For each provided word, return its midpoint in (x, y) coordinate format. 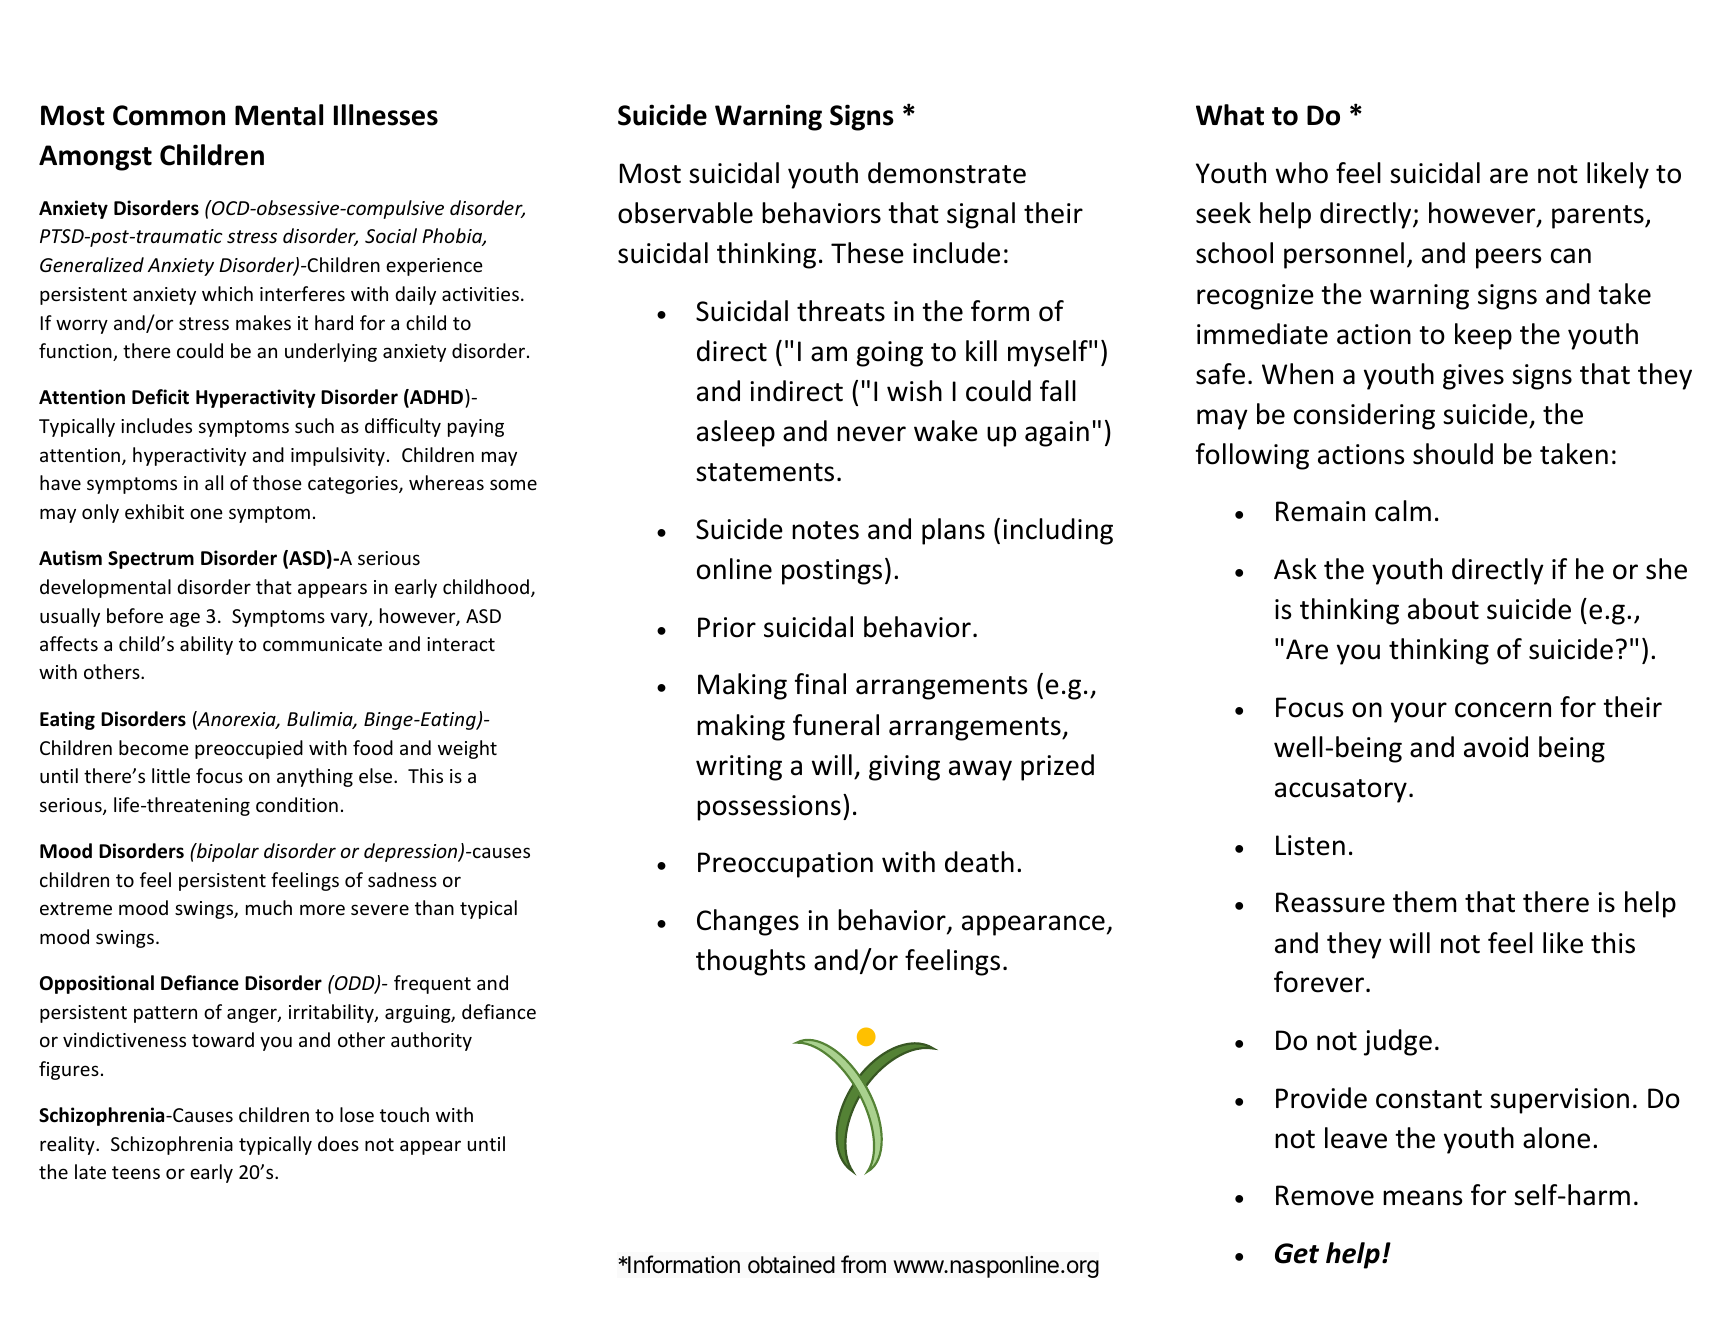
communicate (322, 644)
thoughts (750, 962)
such (314, 425)
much (269, 907)
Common (169, 115)
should (1453, 454)
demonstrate (947, 173)
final (820, 684)
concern (1503, 710)
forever (1319, 982)
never (871, 434)
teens (136, 1172)
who (1302, 173)
